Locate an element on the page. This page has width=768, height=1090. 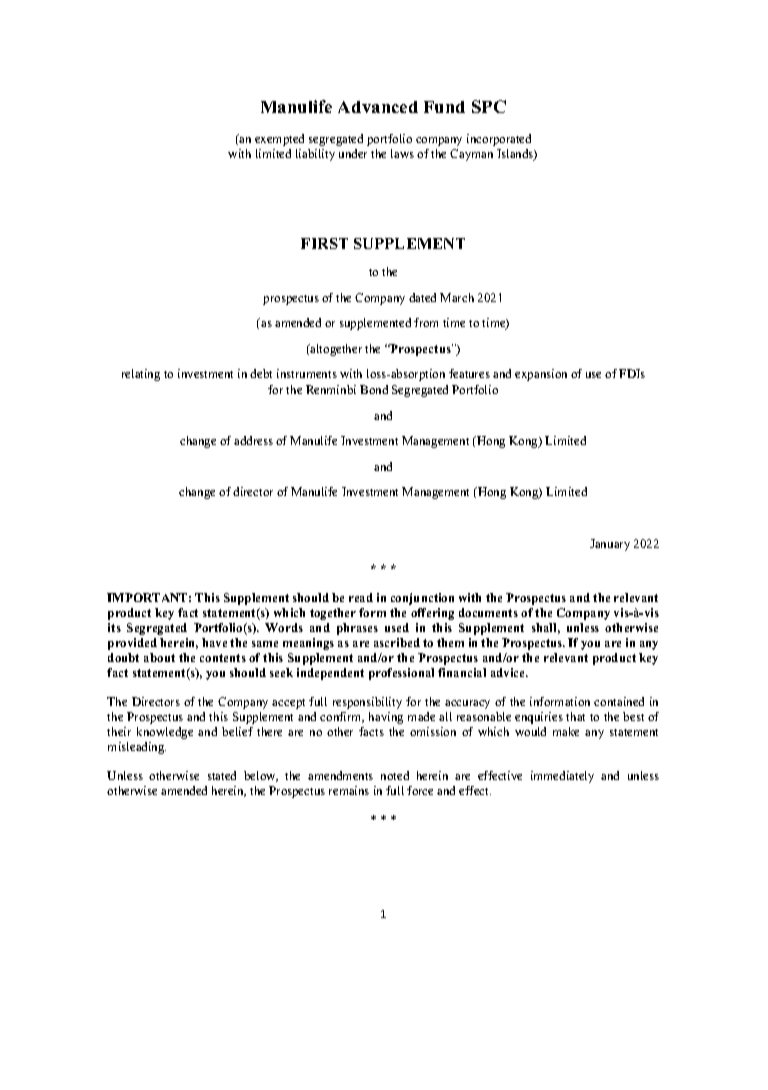
address is located at coordinates (253, 440).
